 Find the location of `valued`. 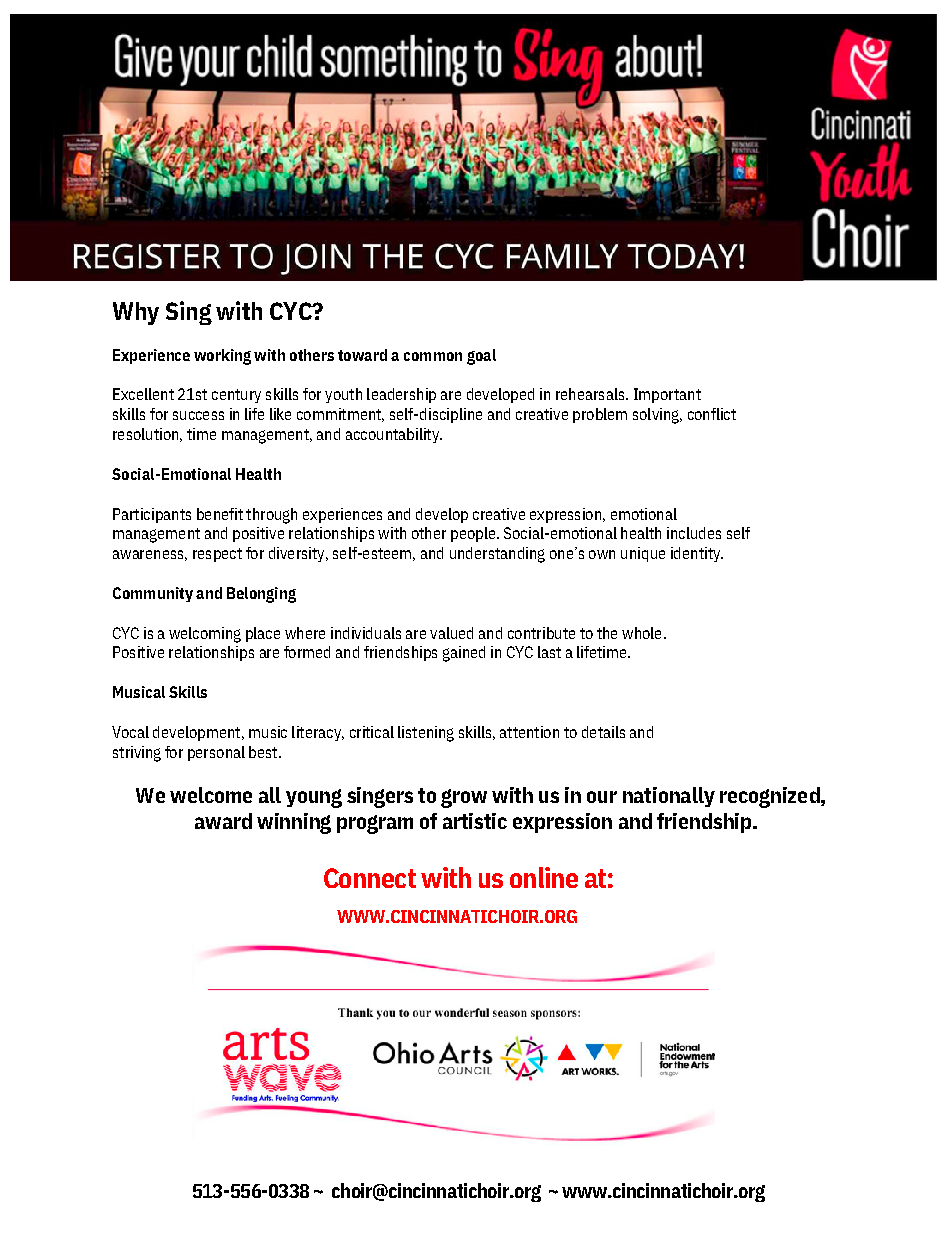

valued is located at coordinates (451, 633).
